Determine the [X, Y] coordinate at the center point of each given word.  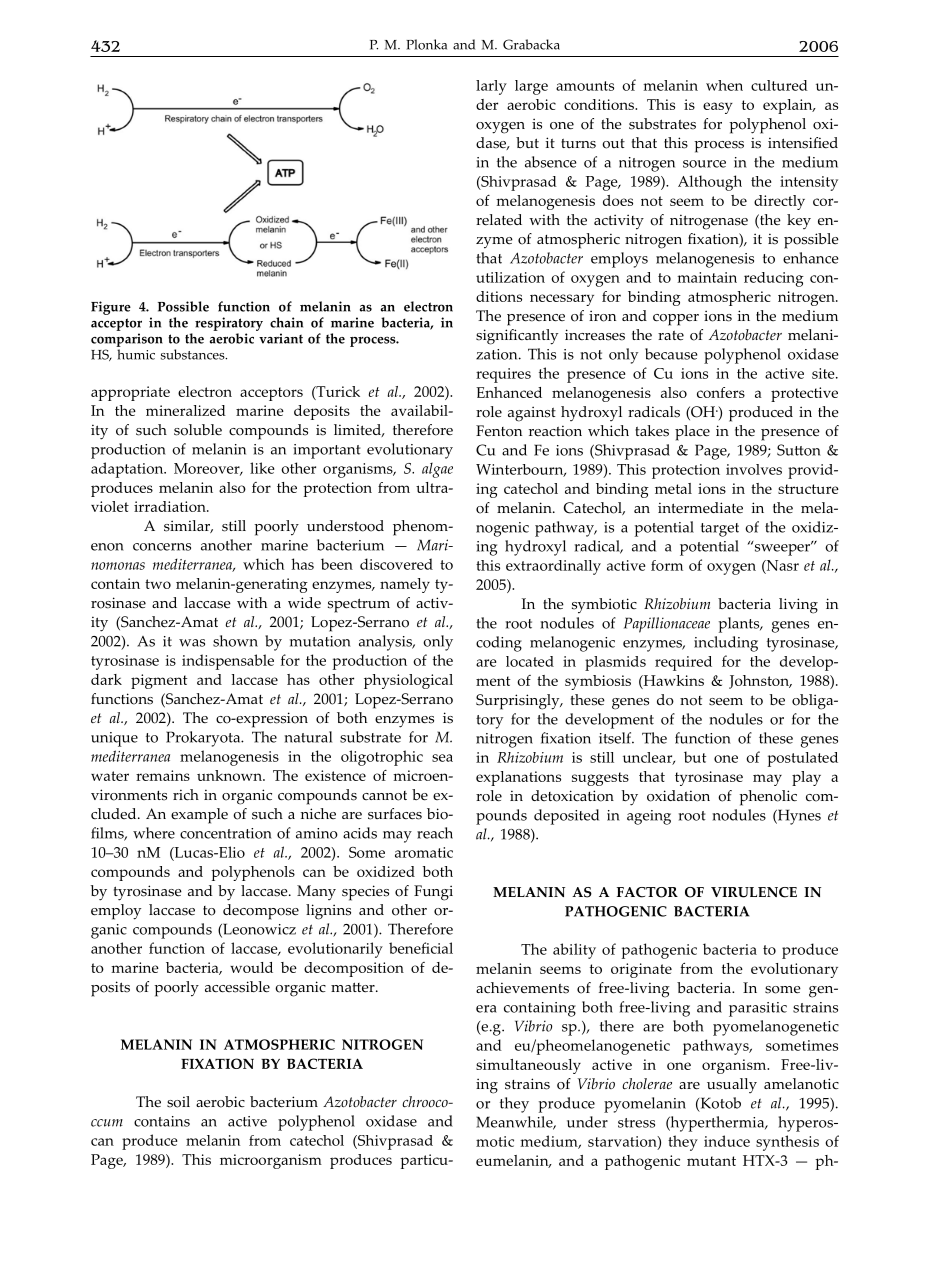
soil [178, 1102]
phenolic [768, 798]
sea [442, 758]
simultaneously [528, 1066]
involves [754, 469]
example [199, 816]
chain [286, 322]
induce [727, 1141]
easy [718, 108]
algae [437, 470]
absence [551, 162]
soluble [198, 430]
